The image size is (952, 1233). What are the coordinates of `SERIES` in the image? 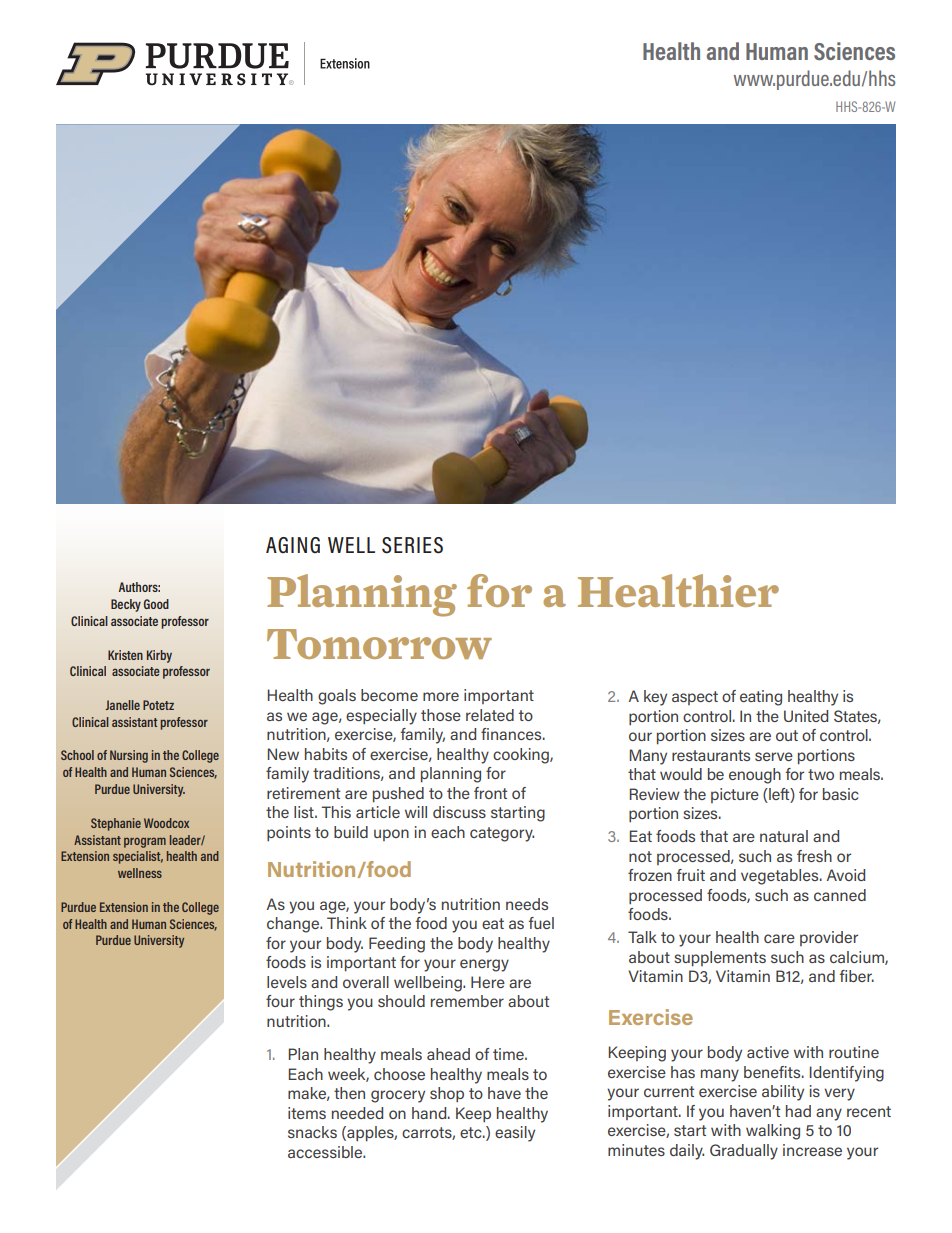 It's located at (412, 545).
